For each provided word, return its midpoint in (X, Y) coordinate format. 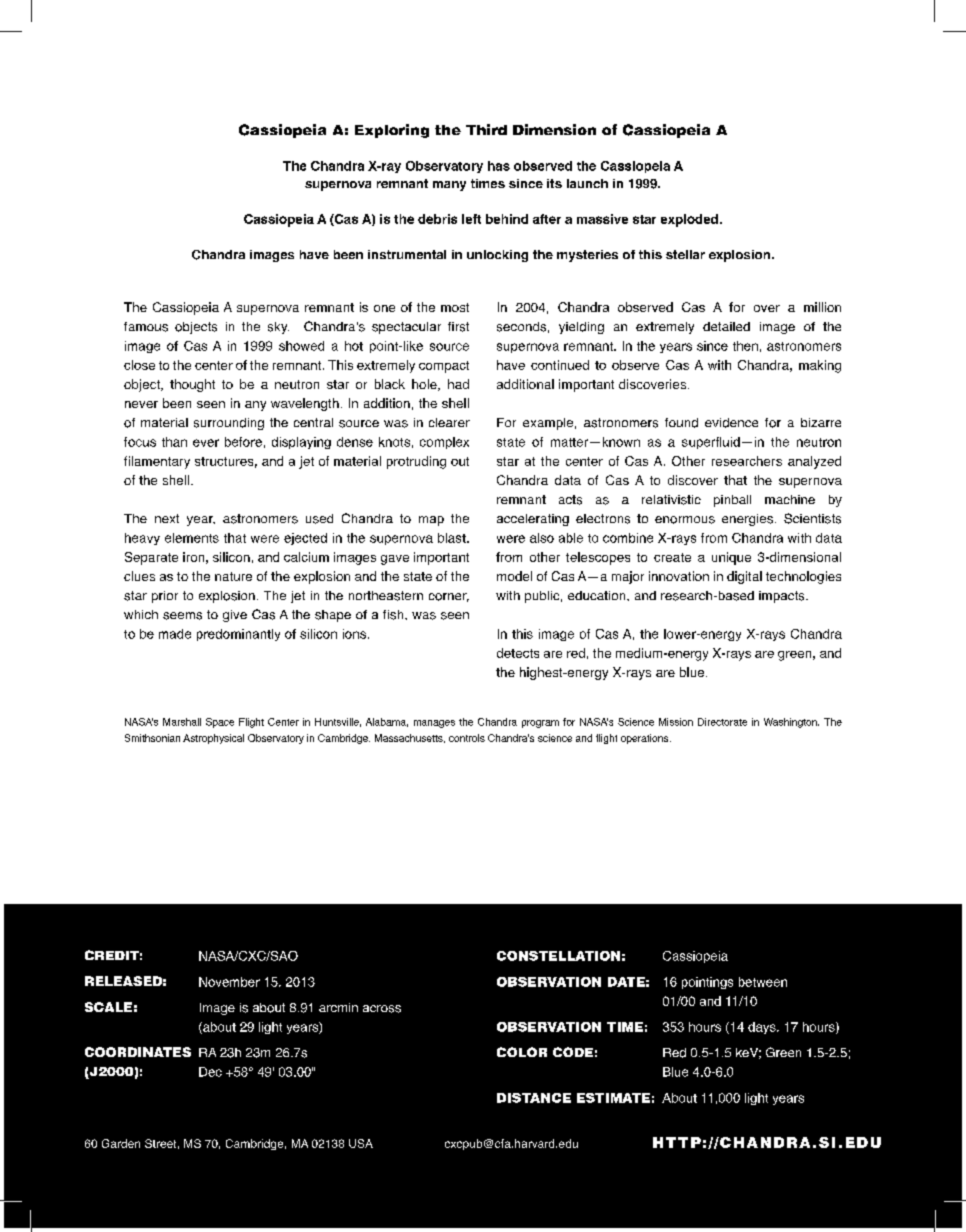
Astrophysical (213, 739)
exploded (689, 220)
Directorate (722, 722)
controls (467, 738)
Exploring (392, 131)
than (174, 442)
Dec (210, 1072)
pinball (732, 501)
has (499, 166)
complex (444, 443)
